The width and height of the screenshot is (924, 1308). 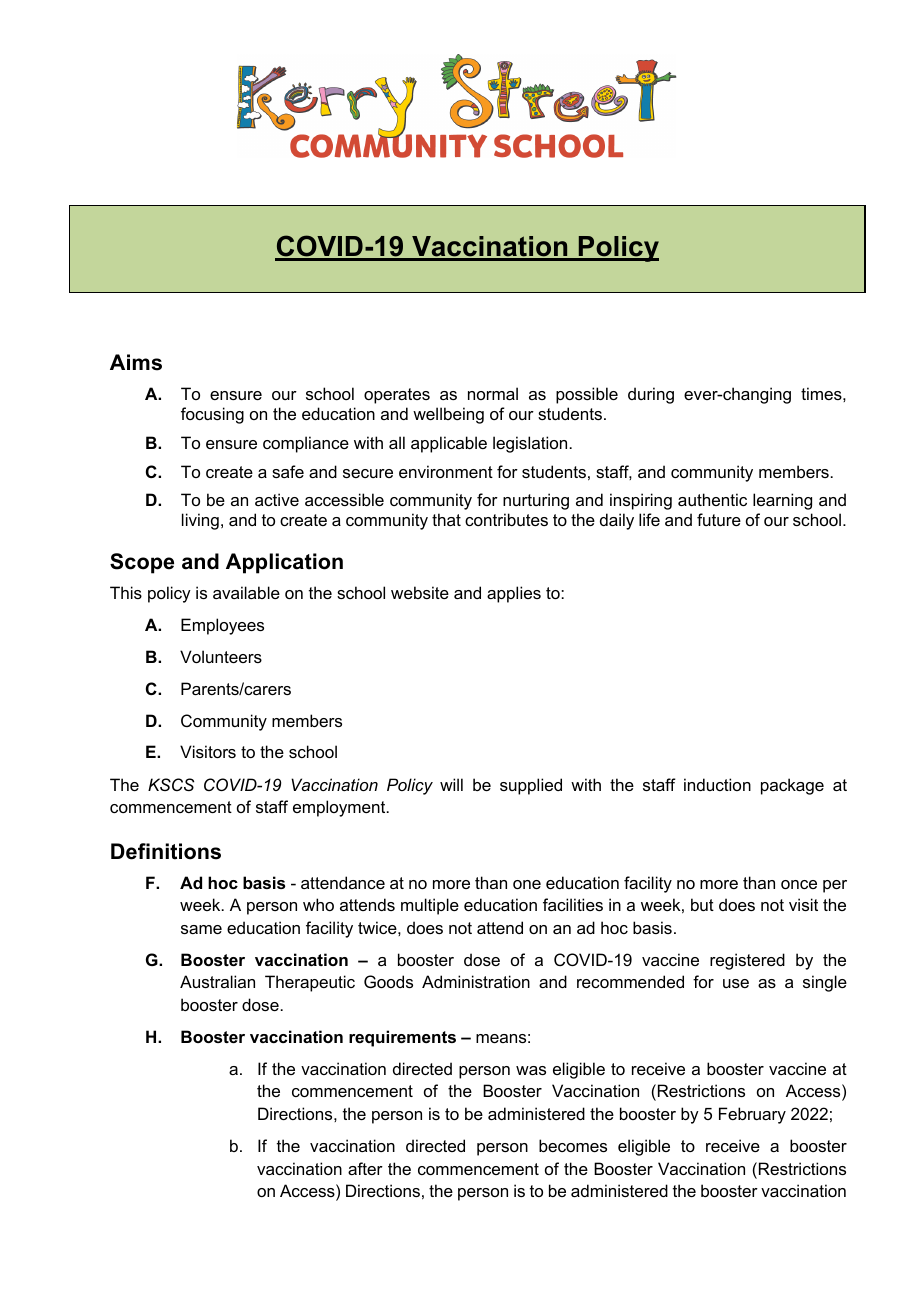 What do you see at coordinates (451, 784) in the screenshot?
I see `will` at bounding box center [451, 784].
